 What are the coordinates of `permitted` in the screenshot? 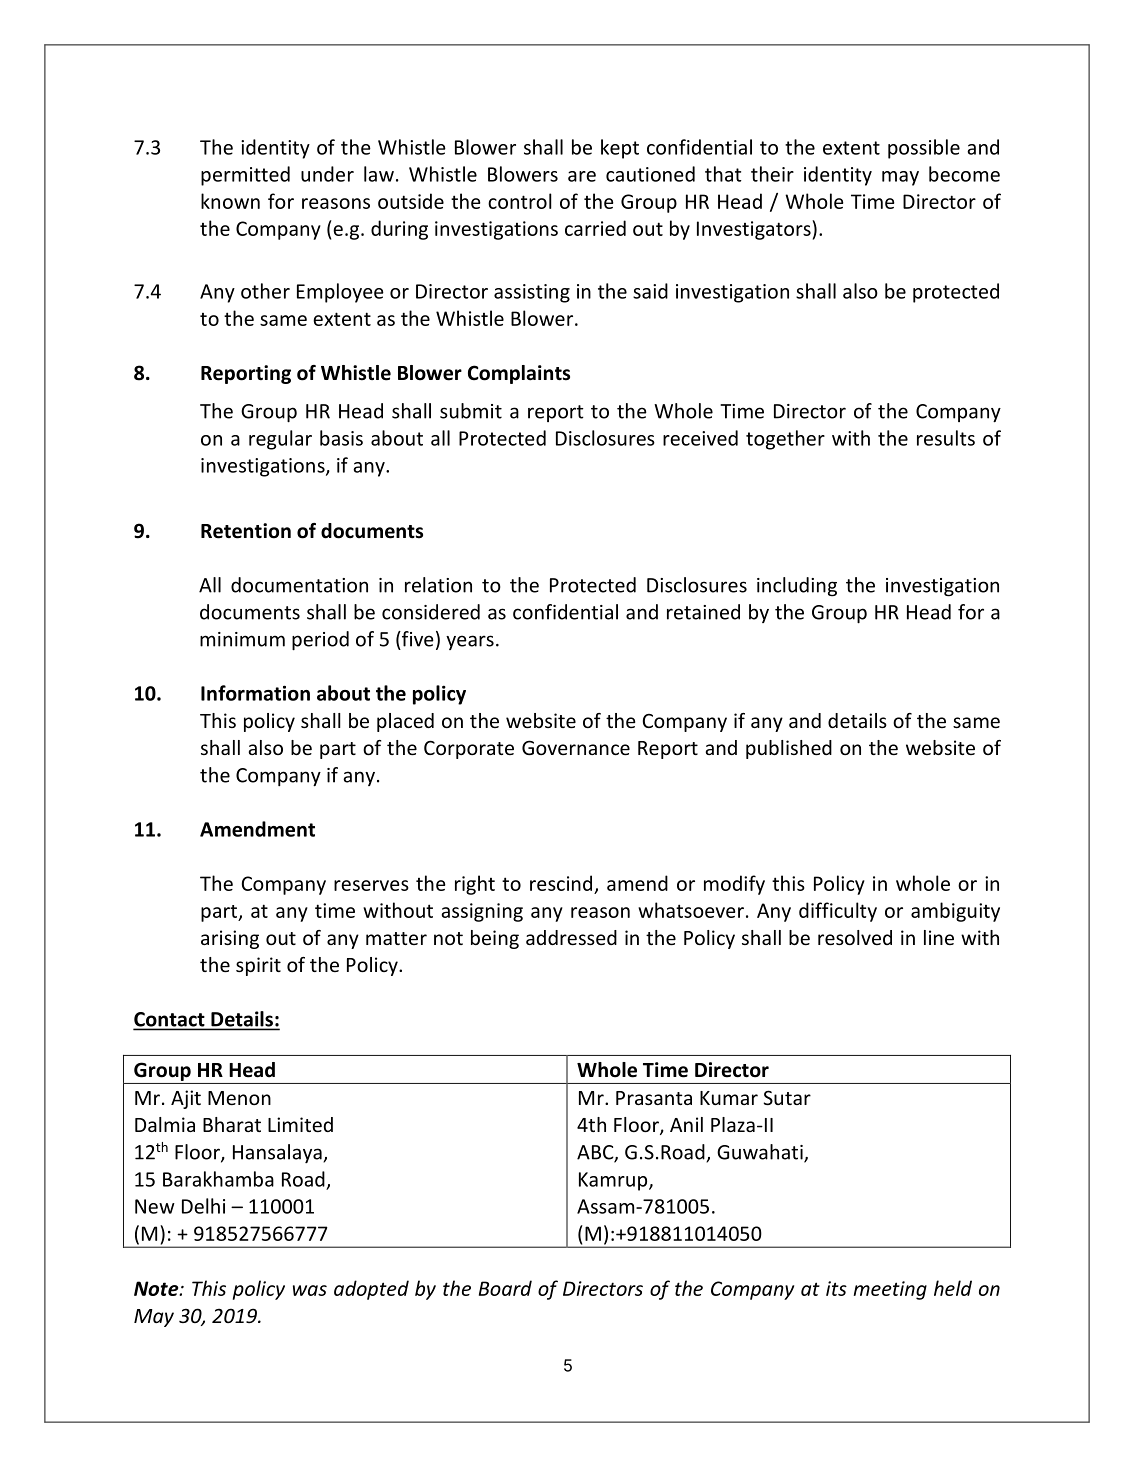 It's located at (245, 176).
